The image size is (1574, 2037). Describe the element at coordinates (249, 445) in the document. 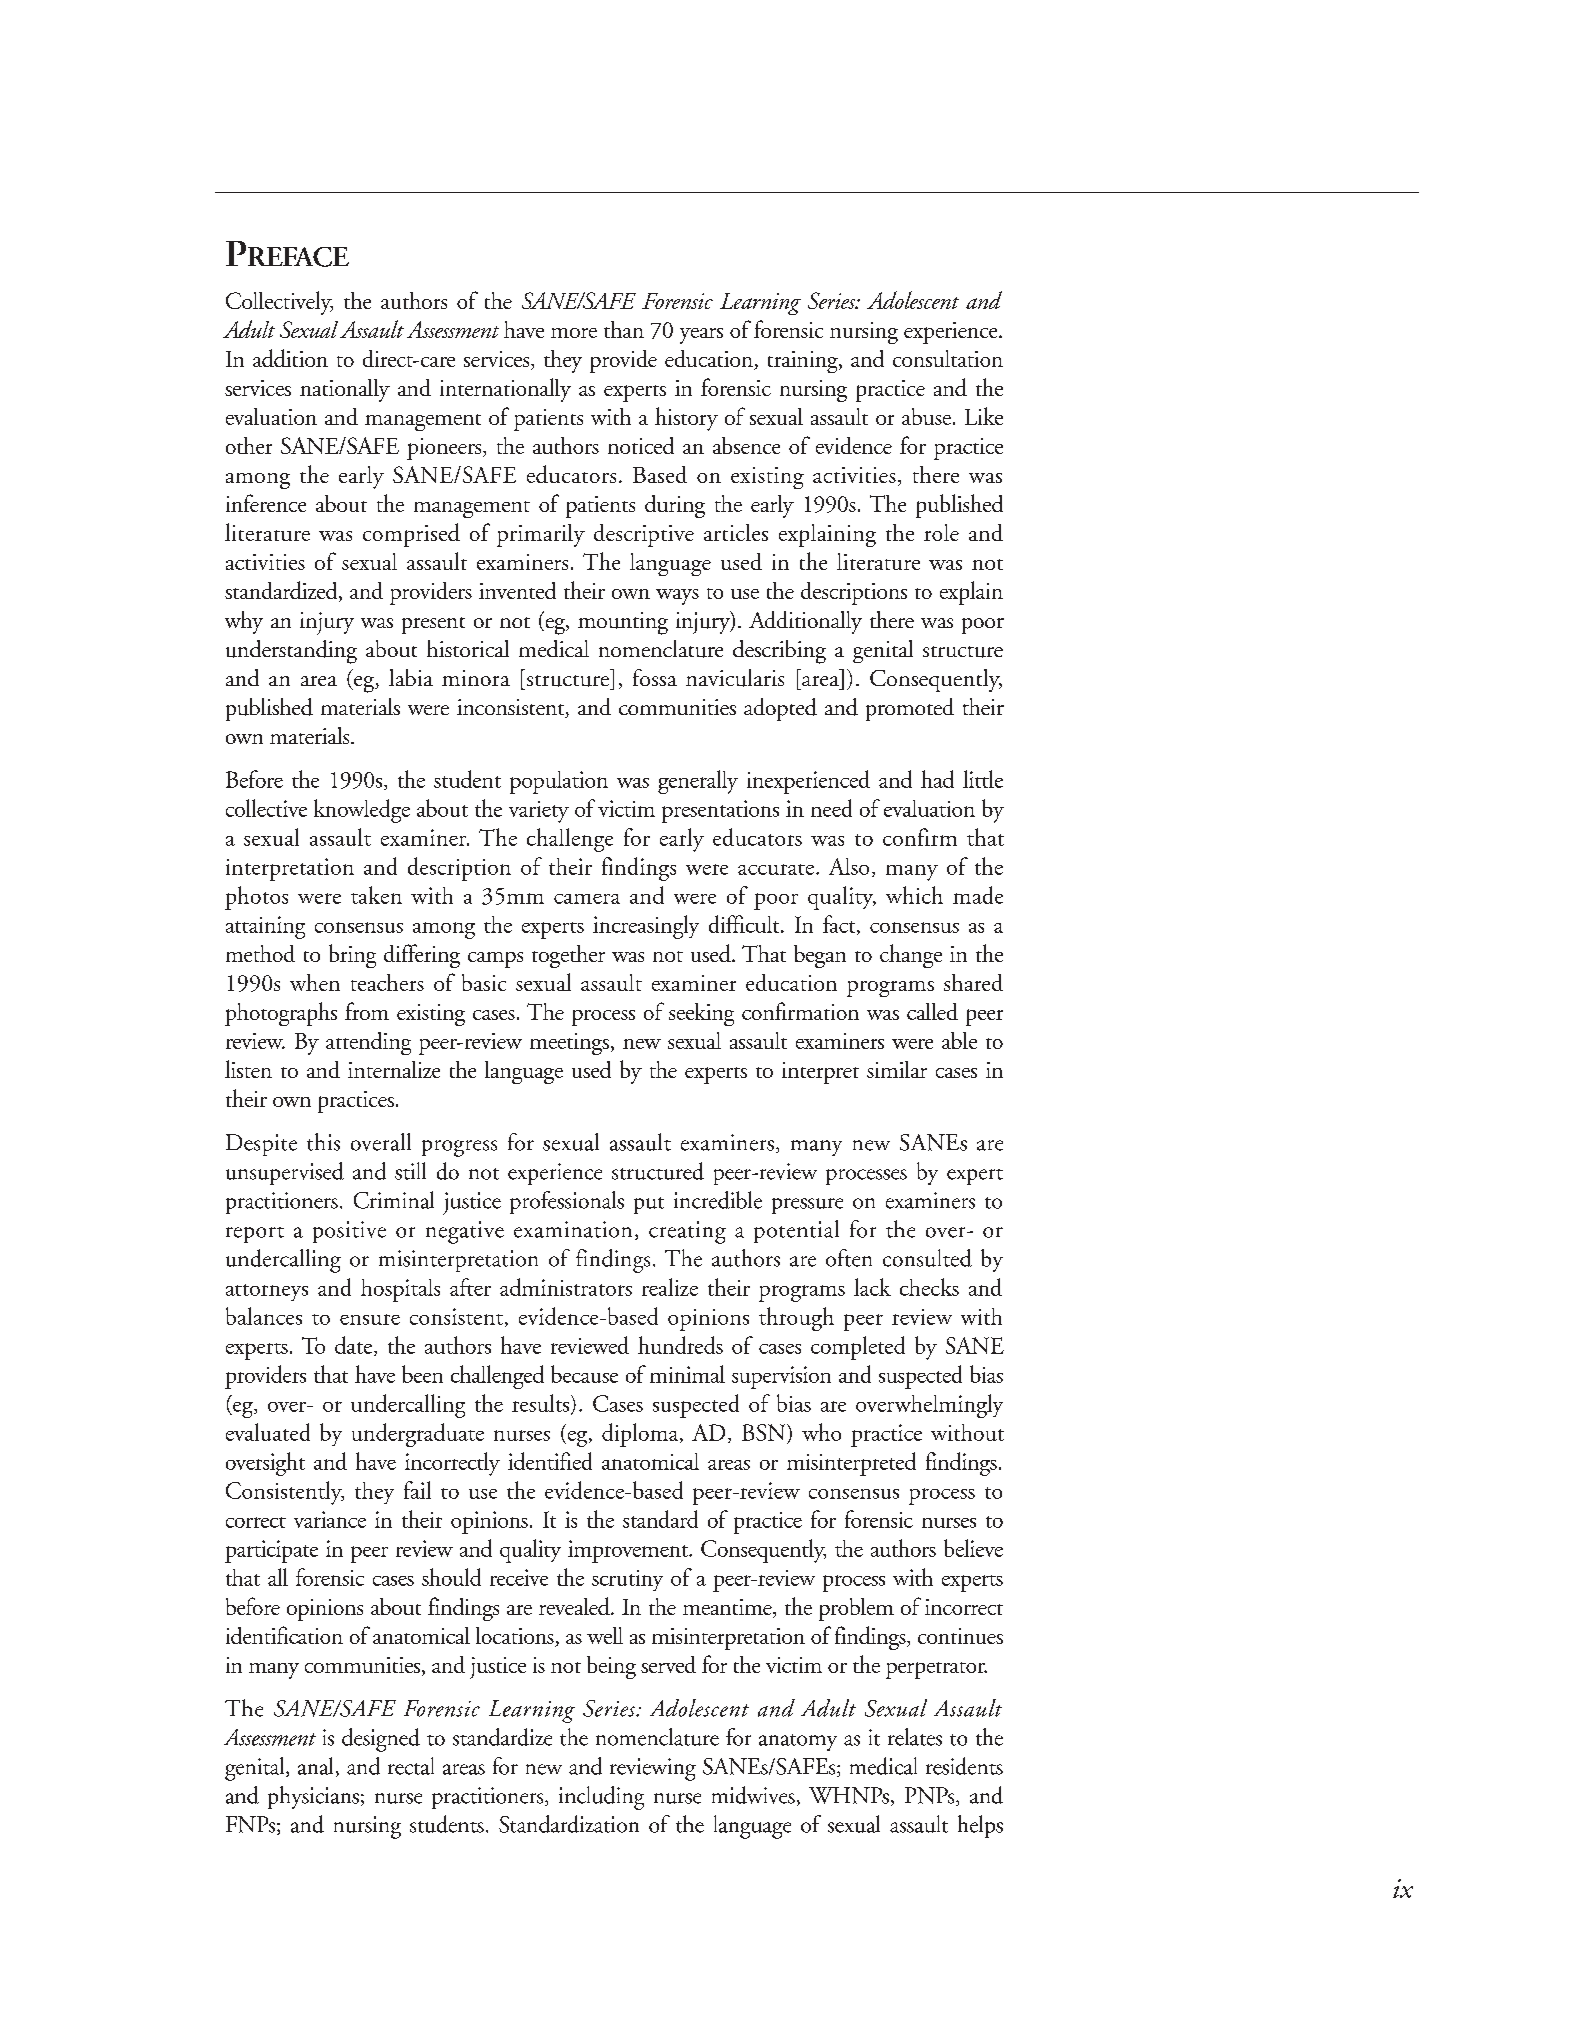

I see `other` at that location.
